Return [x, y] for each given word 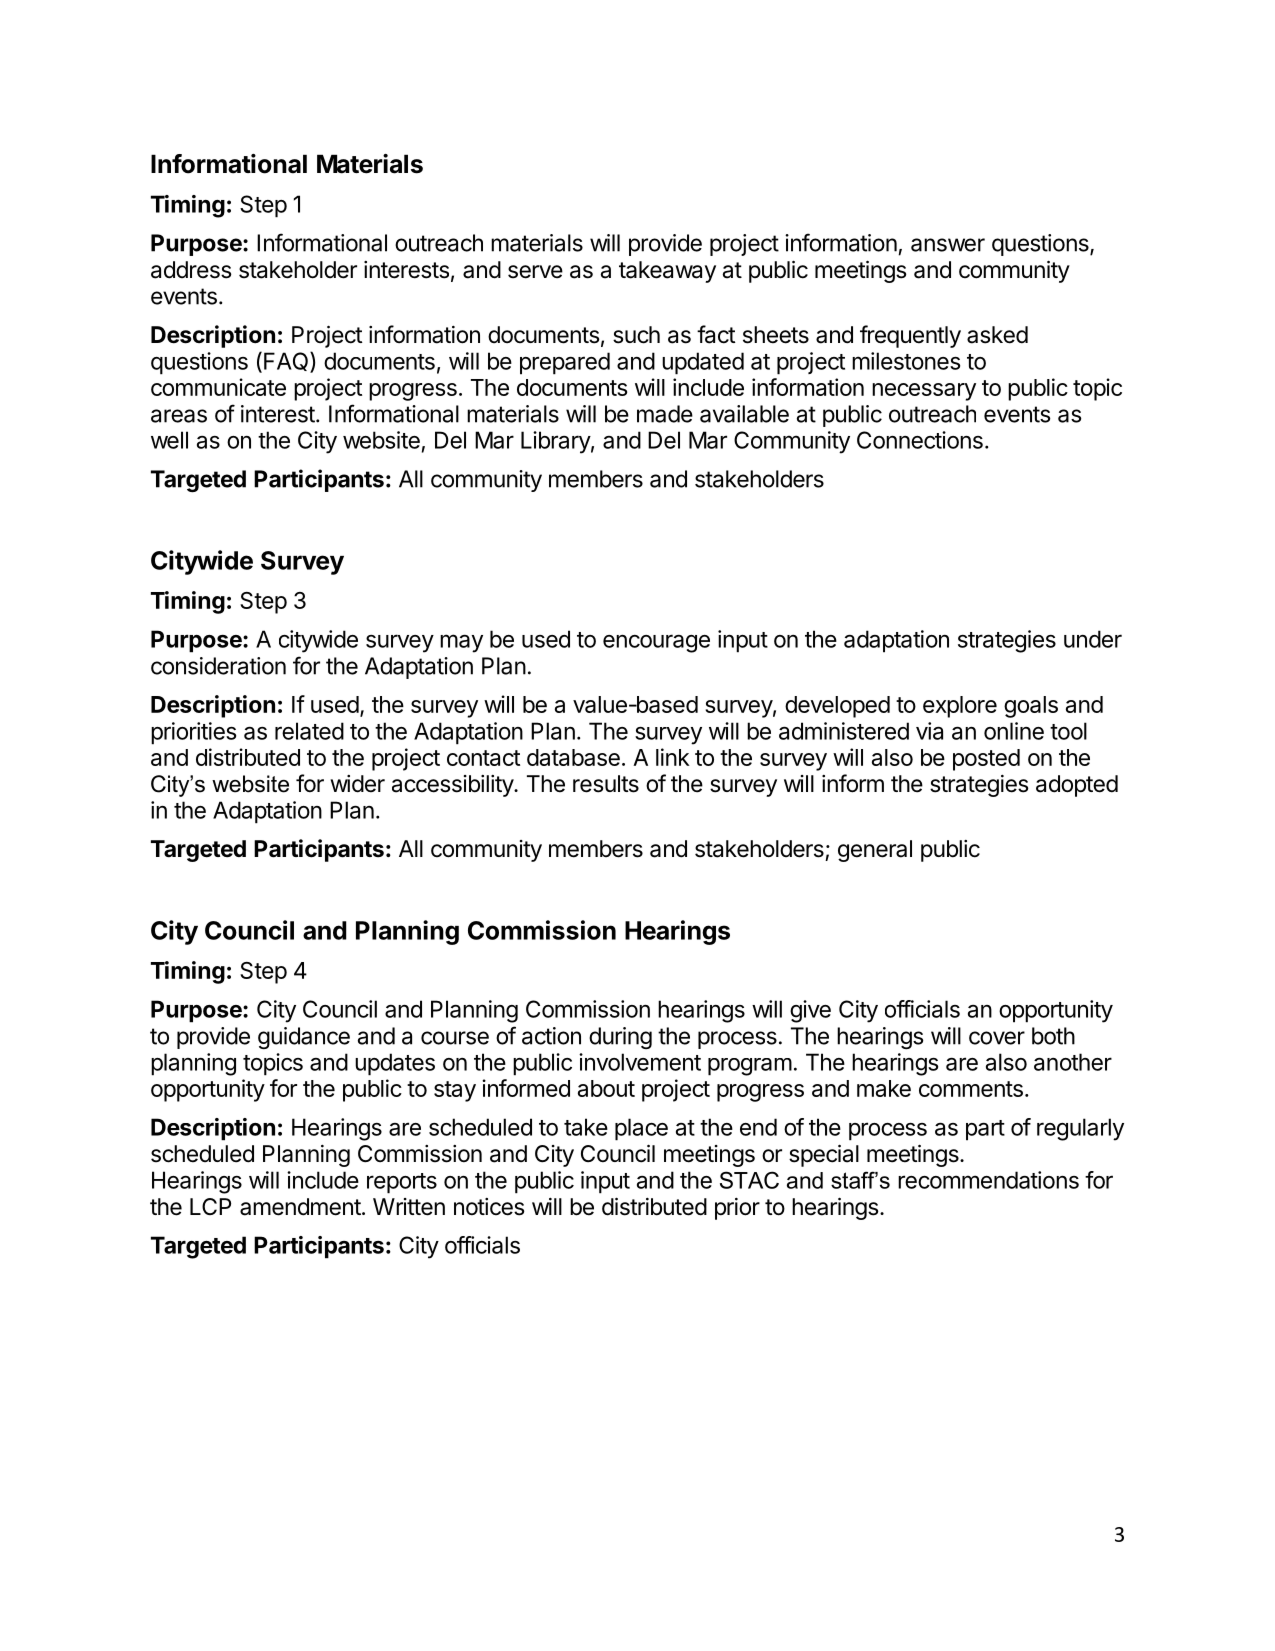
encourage [656, 643]
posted [986, 760]
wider [357, 784]
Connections [920, 440]
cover [997, 1038]
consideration [218, 666]
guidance [304, 1038]
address [191, 270]
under [1093, 639]
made [665, 414]
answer [948, 245]
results [606, 784]
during [620, 1038]
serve [535, 272]
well [169, 440]
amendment [300, 1207]
